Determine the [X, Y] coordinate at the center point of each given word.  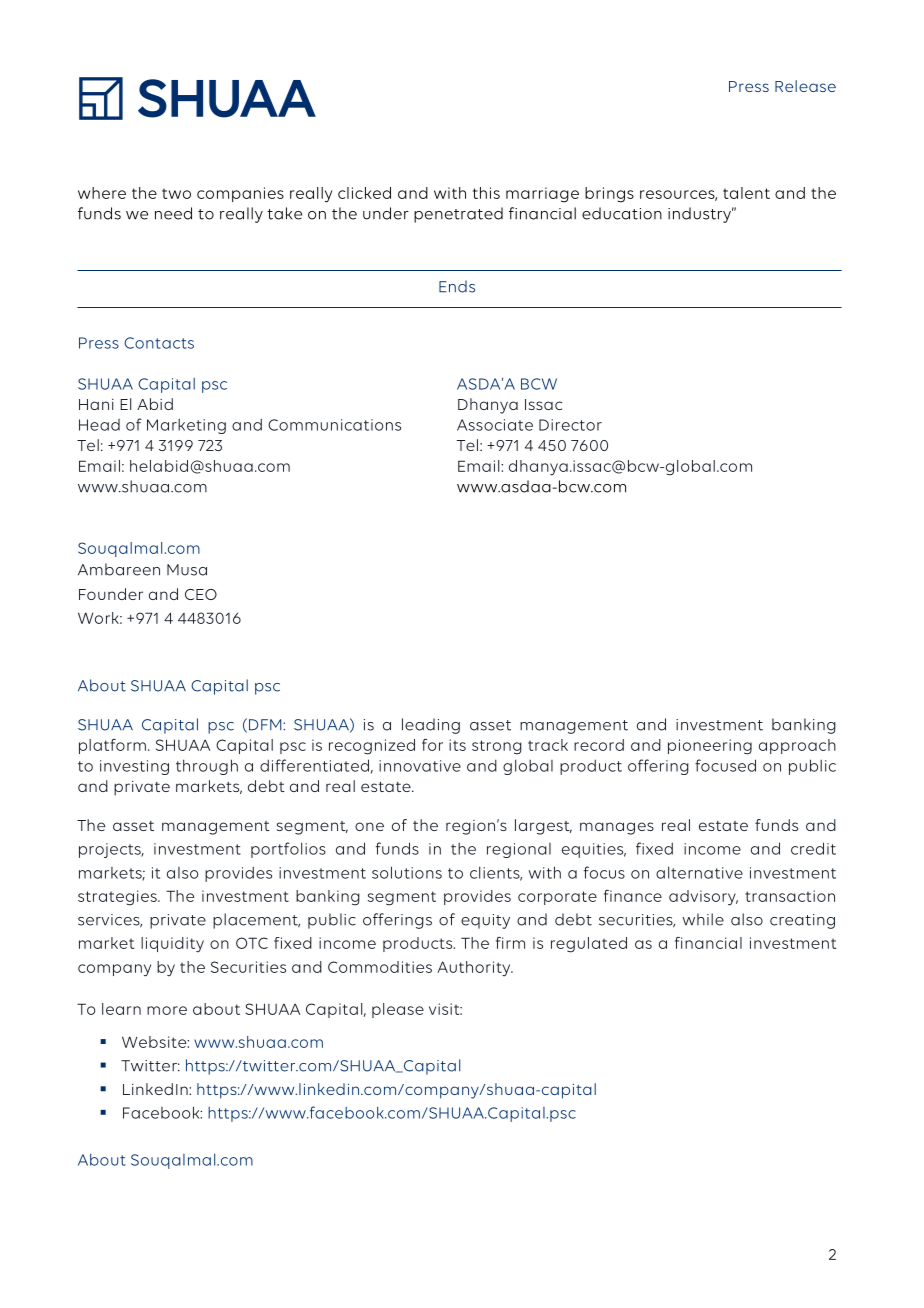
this [486, 193]
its [457, 745]
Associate [495, 425]
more [167, 1010]
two [176, 193]
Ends [457, 286]
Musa [187, 570]
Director [570, 425]
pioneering [710, 747]
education [622, 213]
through [207, 767]
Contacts [159, 343]
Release [805, 86]
